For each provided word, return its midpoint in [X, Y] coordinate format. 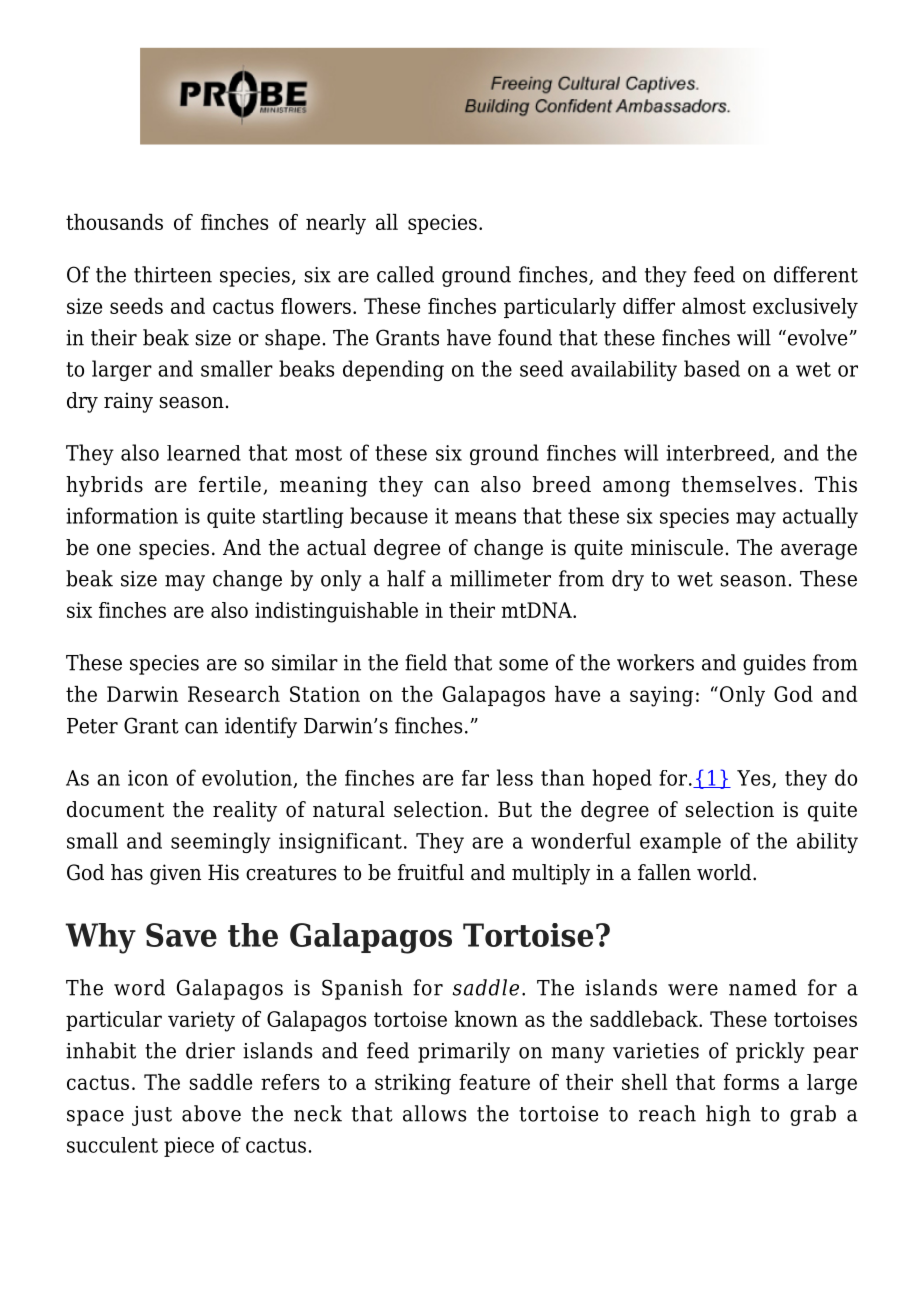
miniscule [677, 547]
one [114, 550]
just [152, 1116]
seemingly [221, 842]
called [405, 274]
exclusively [805, 308]
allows [434, 1113]
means [485, 518]
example [680, 842]
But [515, 809]
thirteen [173, 274]
